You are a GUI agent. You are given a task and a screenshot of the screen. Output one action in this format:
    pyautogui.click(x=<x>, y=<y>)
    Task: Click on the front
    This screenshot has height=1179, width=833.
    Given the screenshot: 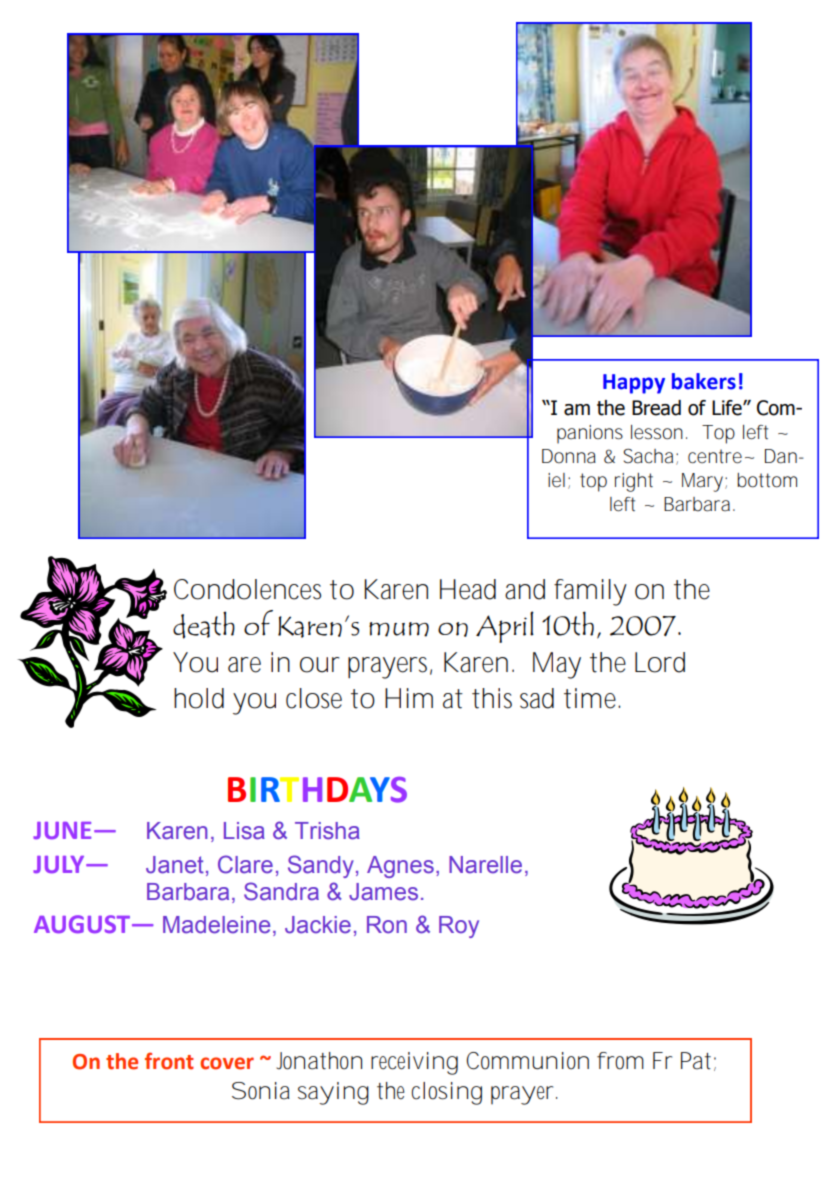 What is the action you would take?
    pyautogui.click(x=169, y=1061)
